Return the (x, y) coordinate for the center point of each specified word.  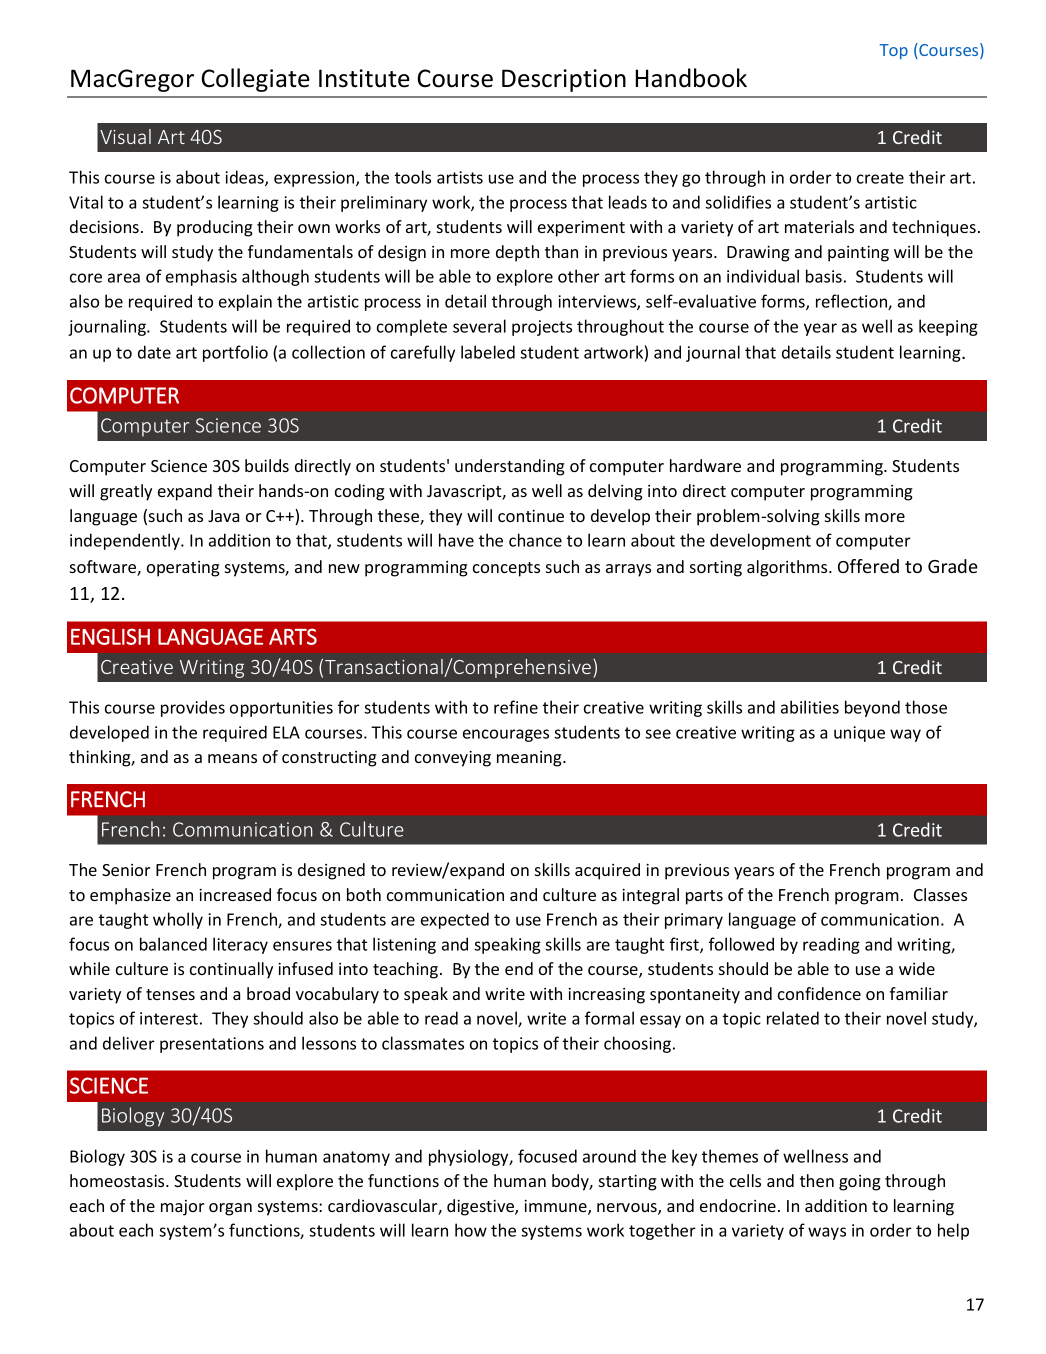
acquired (607, 871)
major (182, 1208)
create (880, 178)
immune (556, 1207)
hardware (705, 465)
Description (564, 80)
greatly (126, 492)
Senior (126, 870)
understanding (510, 467)
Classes (940, 894)
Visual (125, 136)
